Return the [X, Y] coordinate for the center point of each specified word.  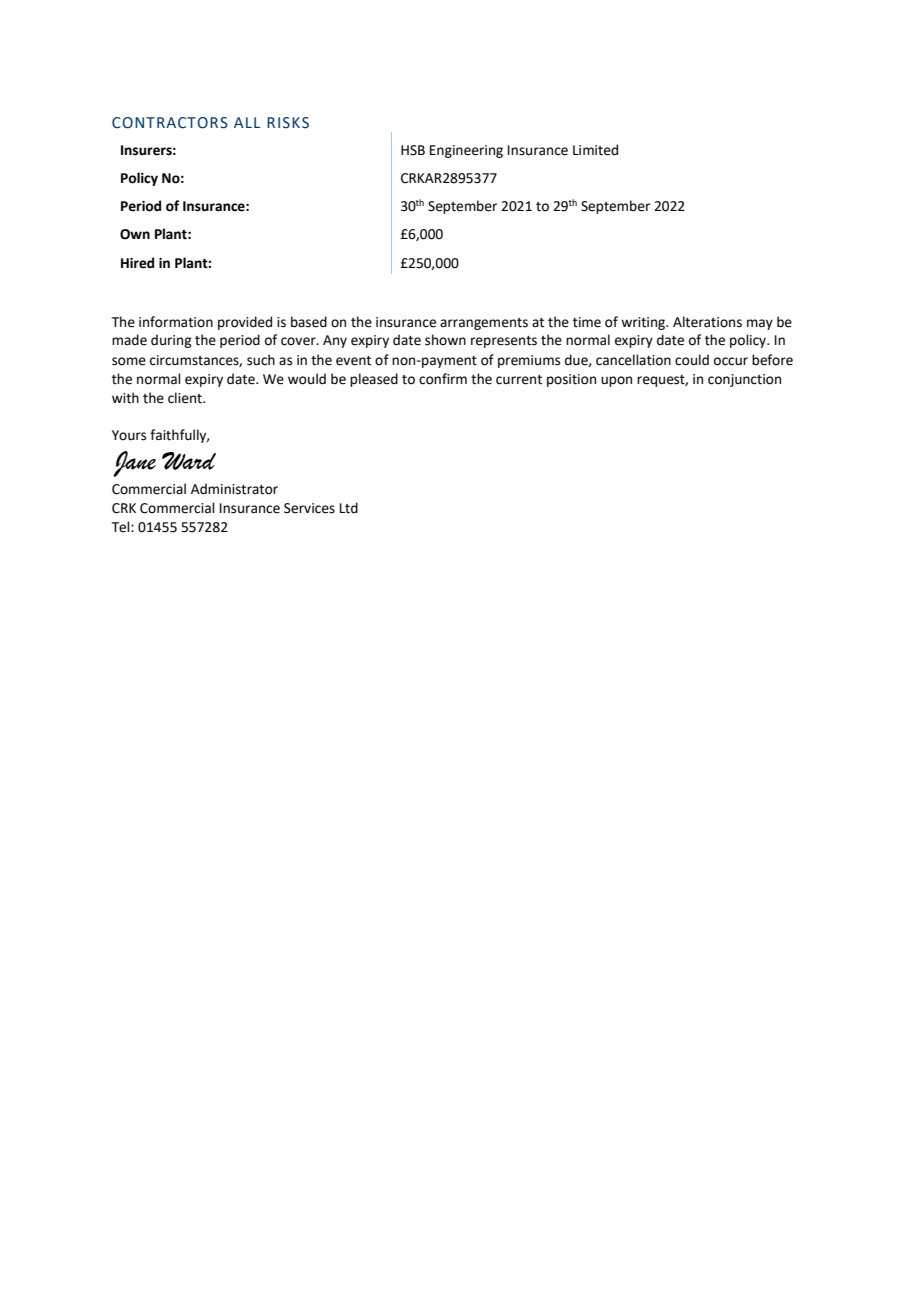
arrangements [484, 324]
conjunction [744, 380]
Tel [122, 527]
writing [644, 323]
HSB [413, 150]
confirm [443, 379]
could [692, 360]
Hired [137, 263]
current [519, 380]
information [176, 322]
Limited [595, 150]
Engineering [466, 151]
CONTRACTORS [170, 123]
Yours [129, 435]
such [261, 360]
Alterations [707, 322]
